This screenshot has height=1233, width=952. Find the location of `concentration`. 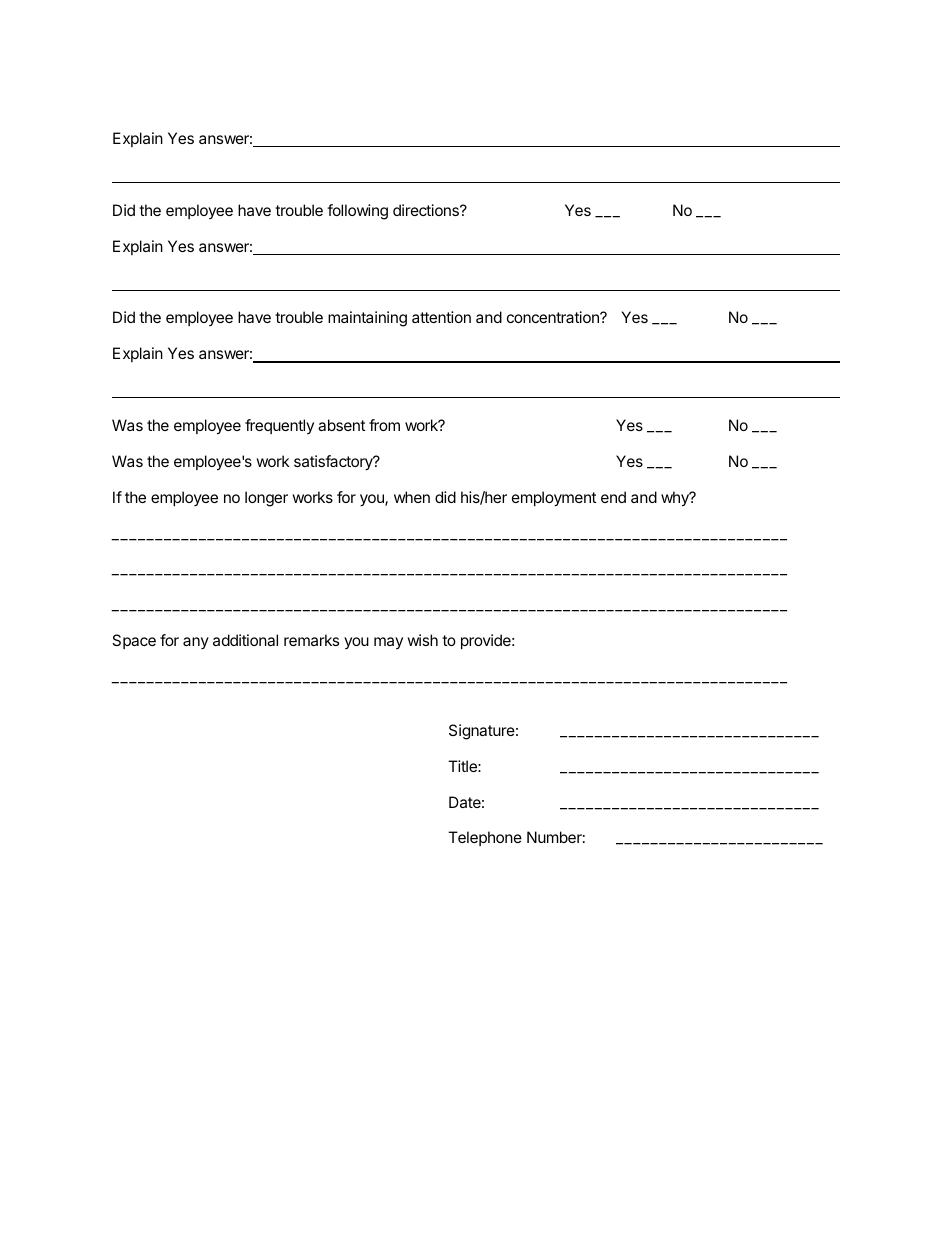

concentration is located at coordinates (554, 317).
